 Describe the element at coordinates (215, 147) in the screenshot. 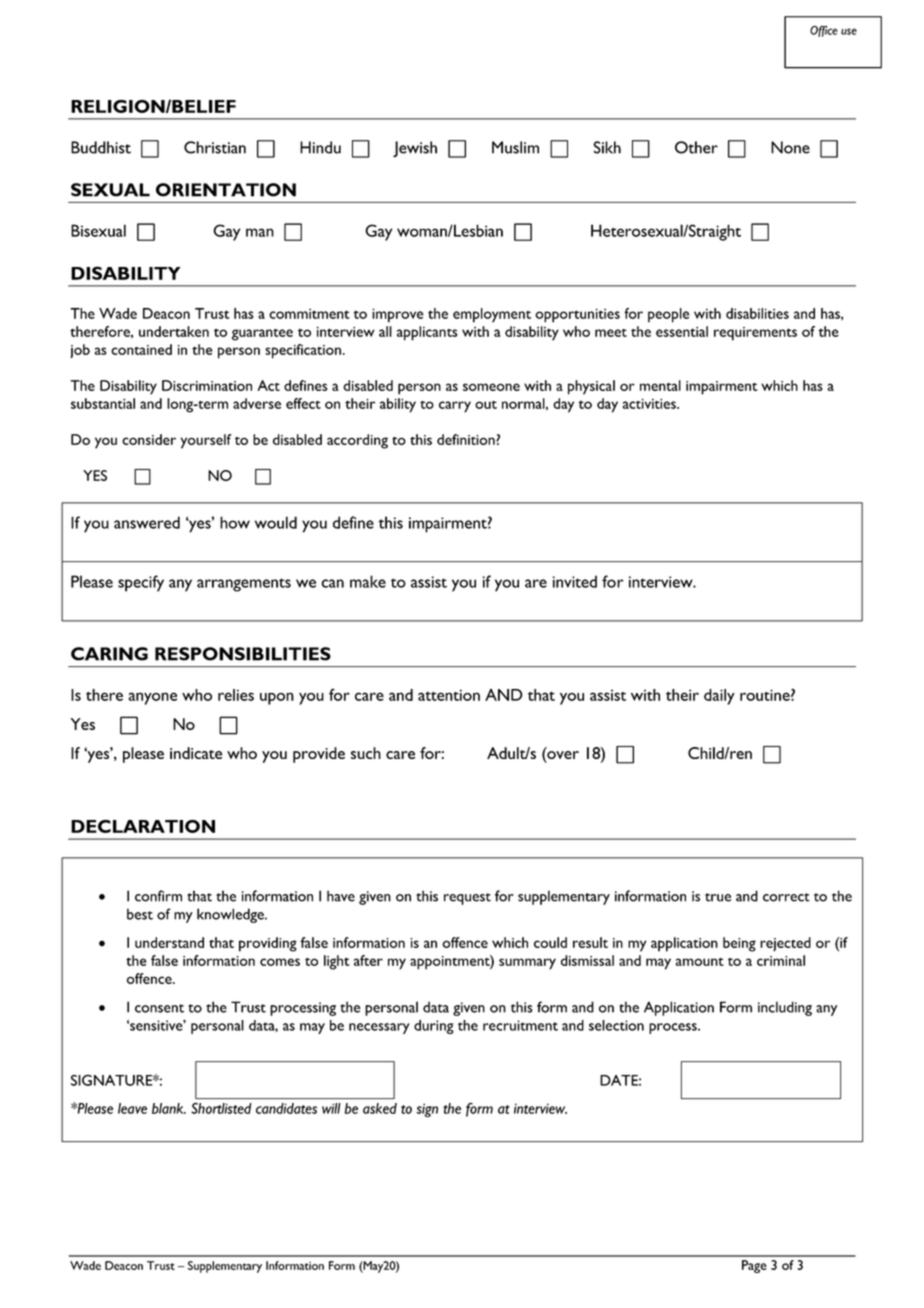

I see `Christian` at that location.
